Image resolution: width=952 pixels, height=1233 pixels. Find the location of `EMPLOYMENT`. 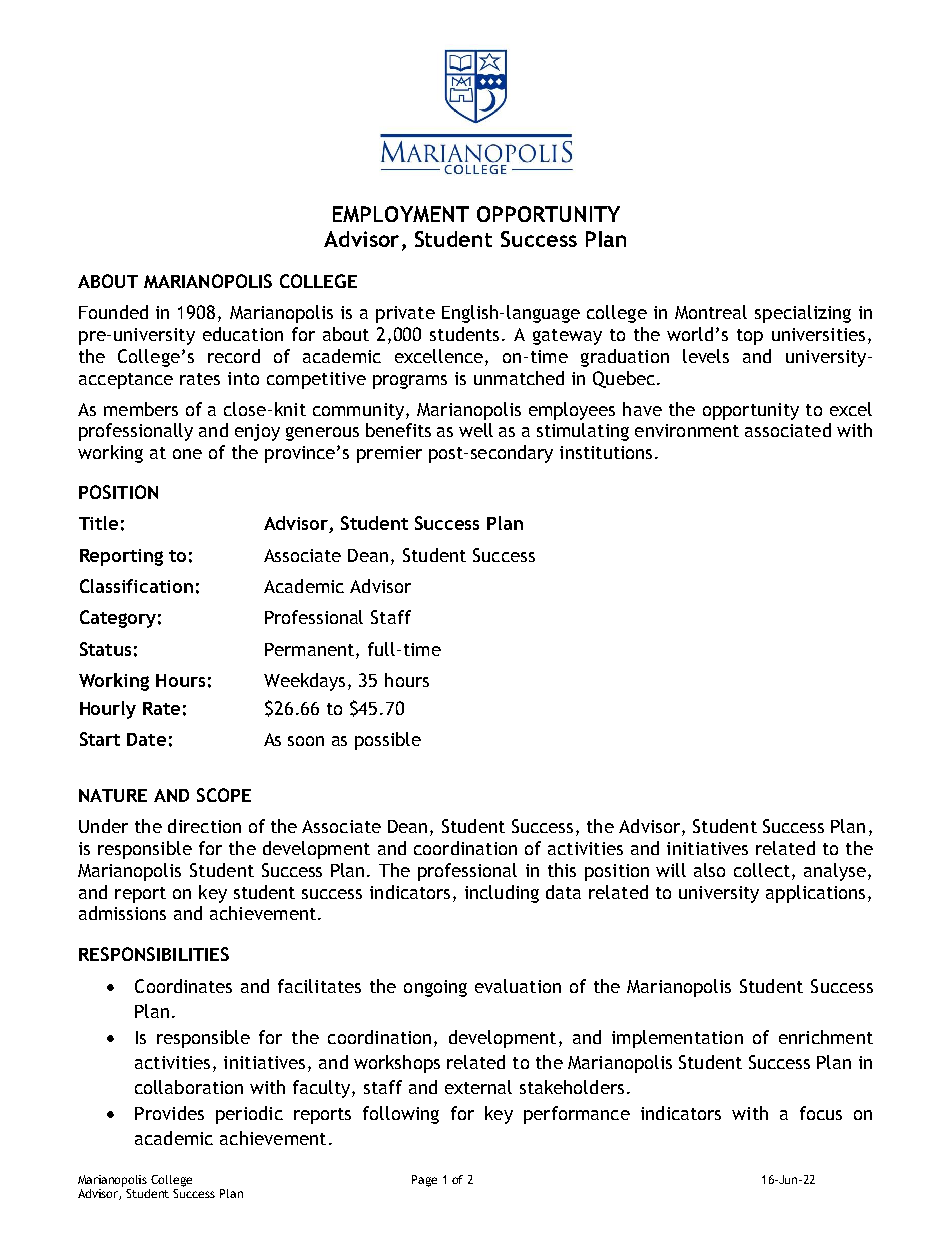

EMPLOYMENT is located at coordinates (401, 214).
